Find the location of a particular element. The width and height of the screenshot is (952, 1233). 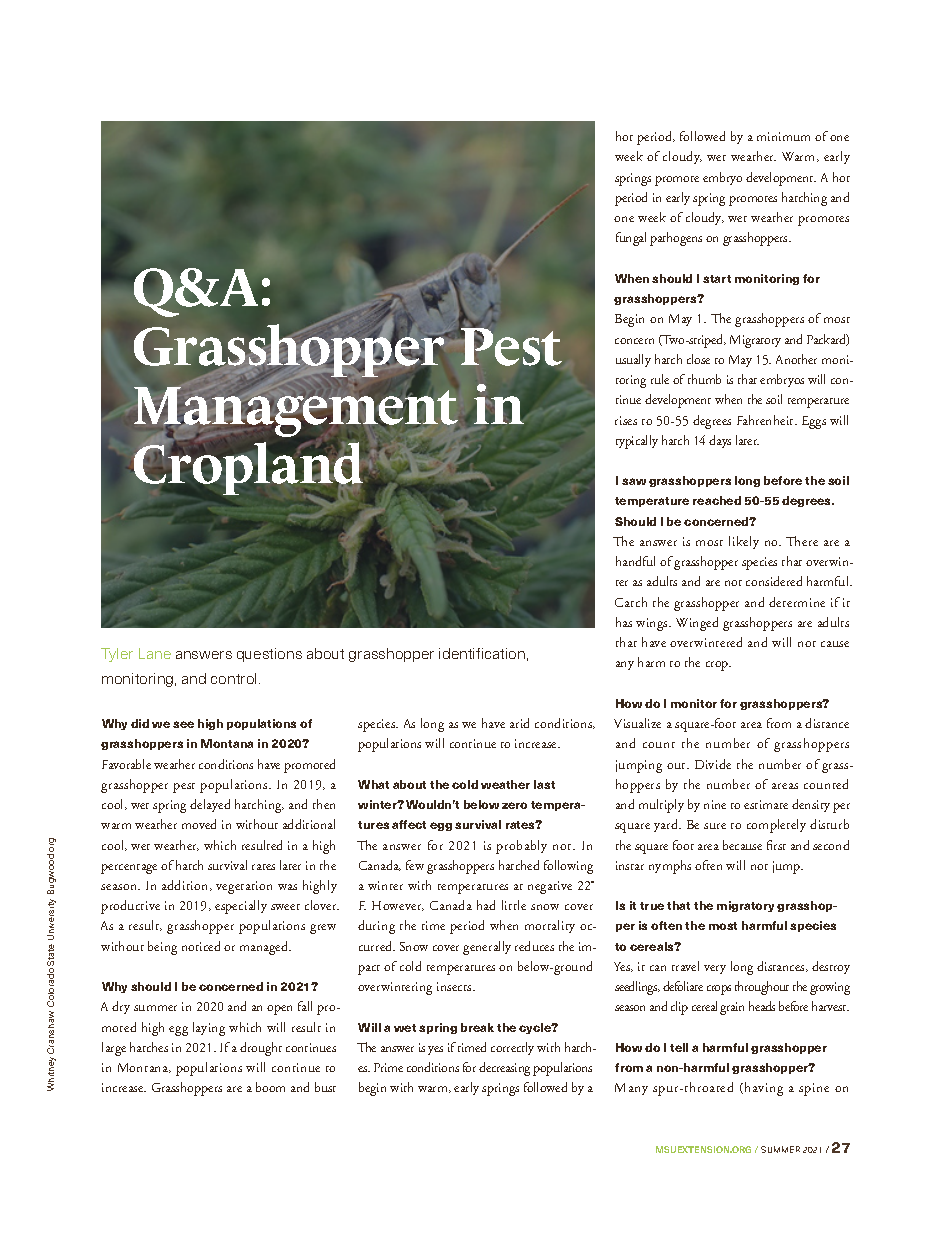

Winged is located at coordinates (697, 624).
